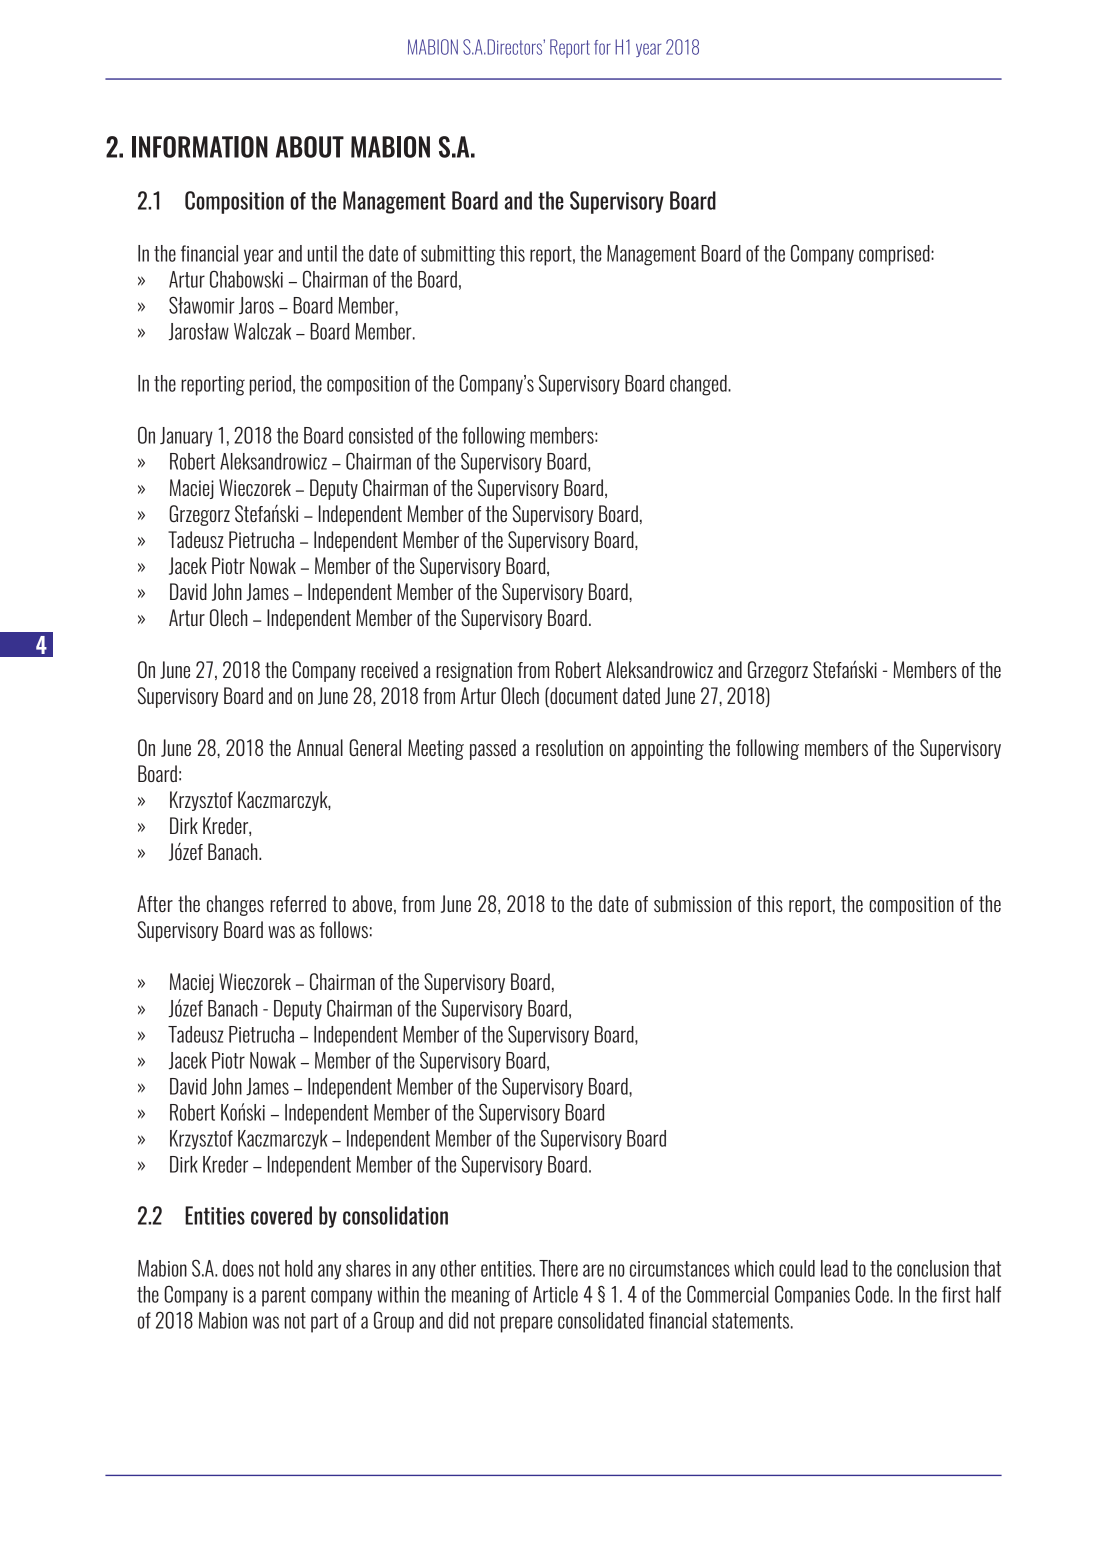  Describe the element at coordinates (310, 147) in the page. I see `ABOUT` at that location.
